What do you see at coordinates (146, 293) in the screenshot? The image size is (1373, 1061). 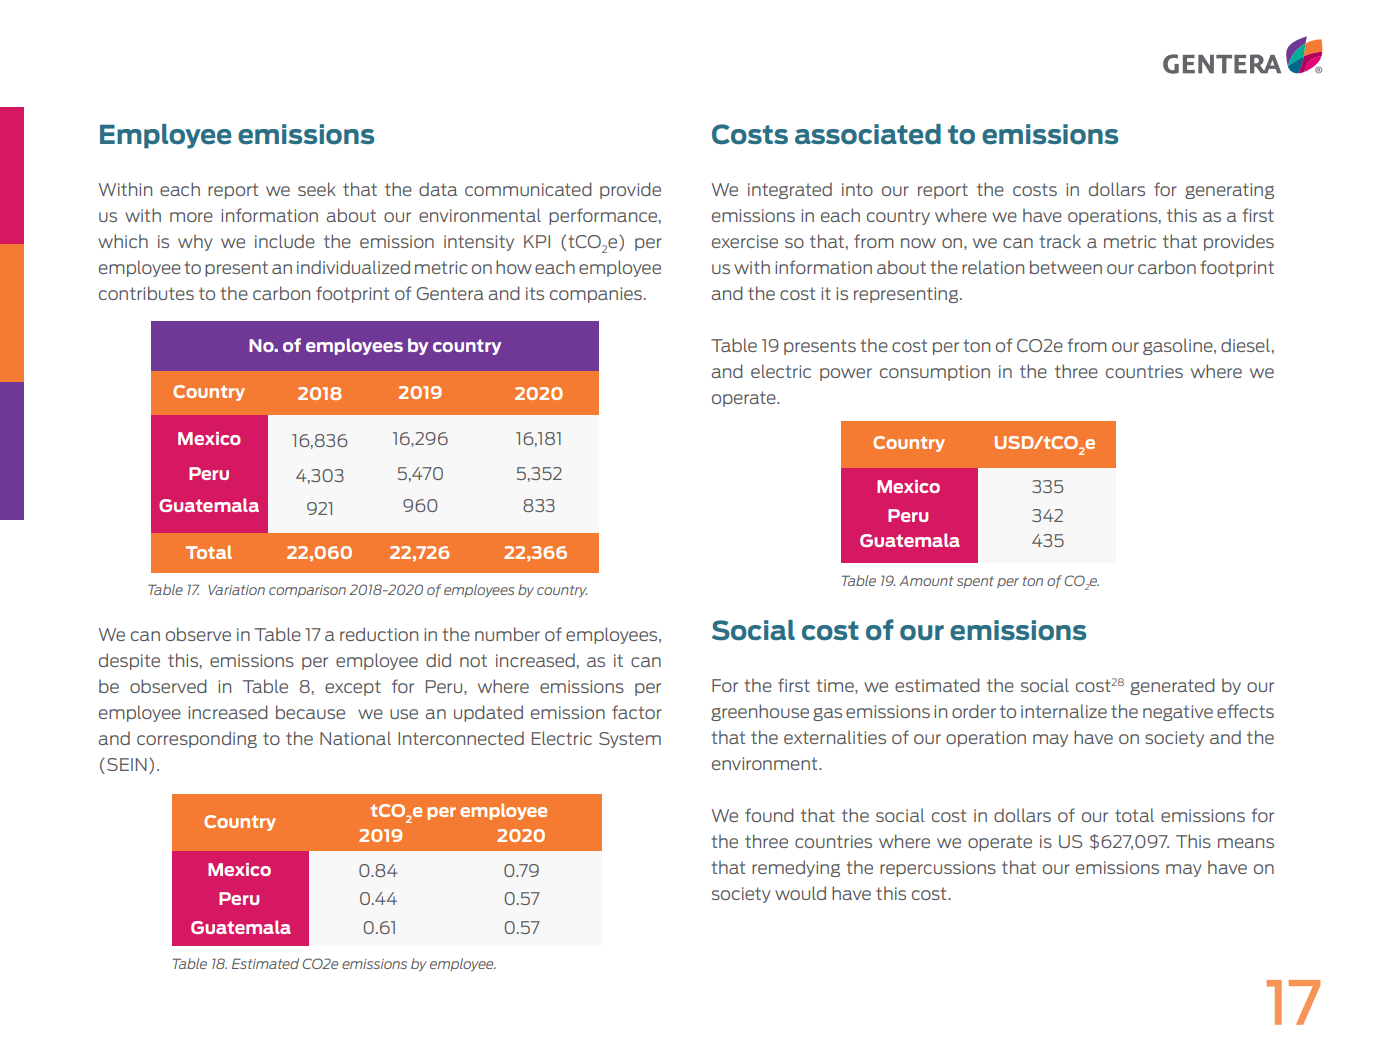 I see `contributes` at bounding box center [146, 293].
